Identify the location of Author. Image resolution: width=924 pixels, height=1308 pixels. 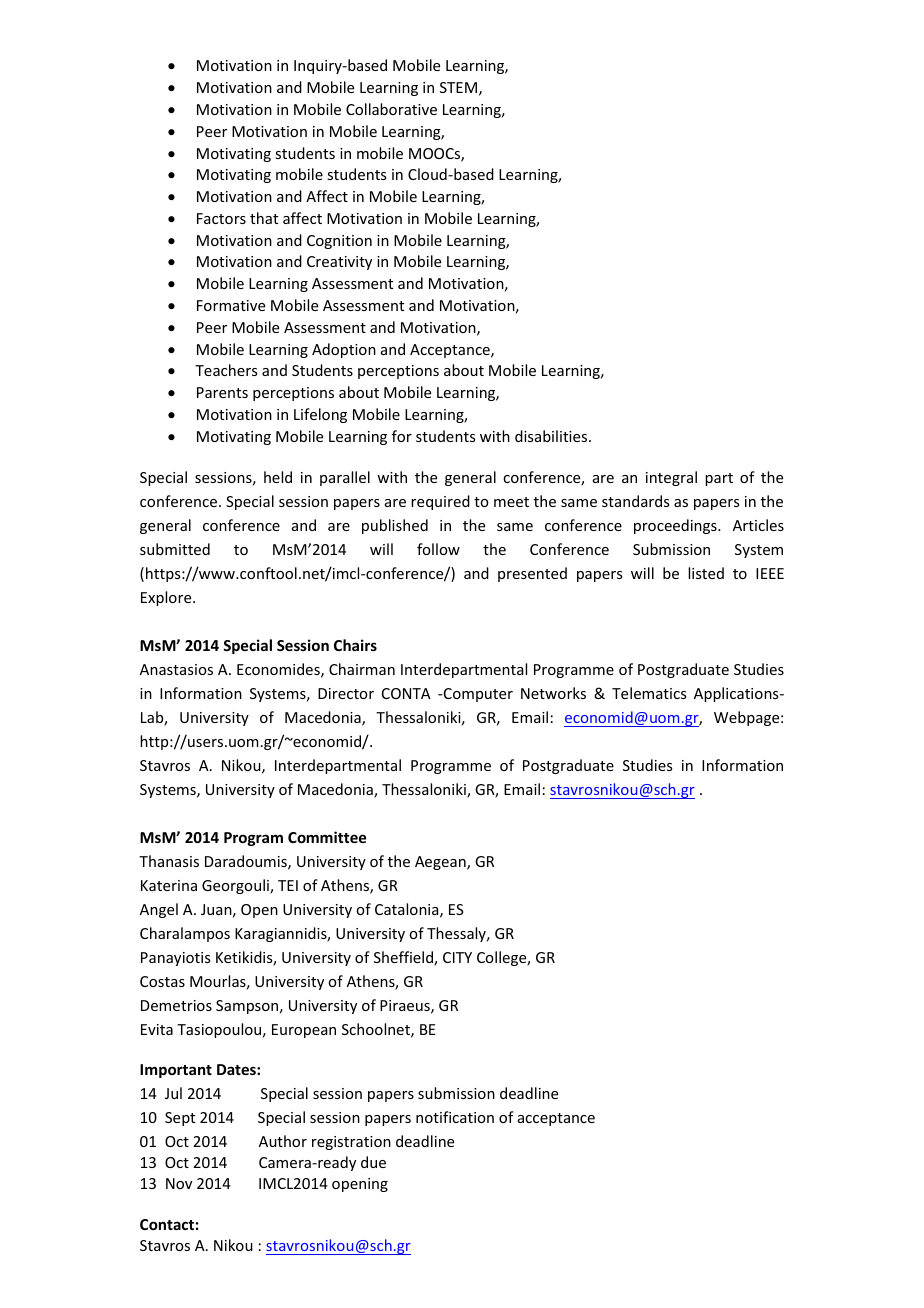
(283, 1141).
